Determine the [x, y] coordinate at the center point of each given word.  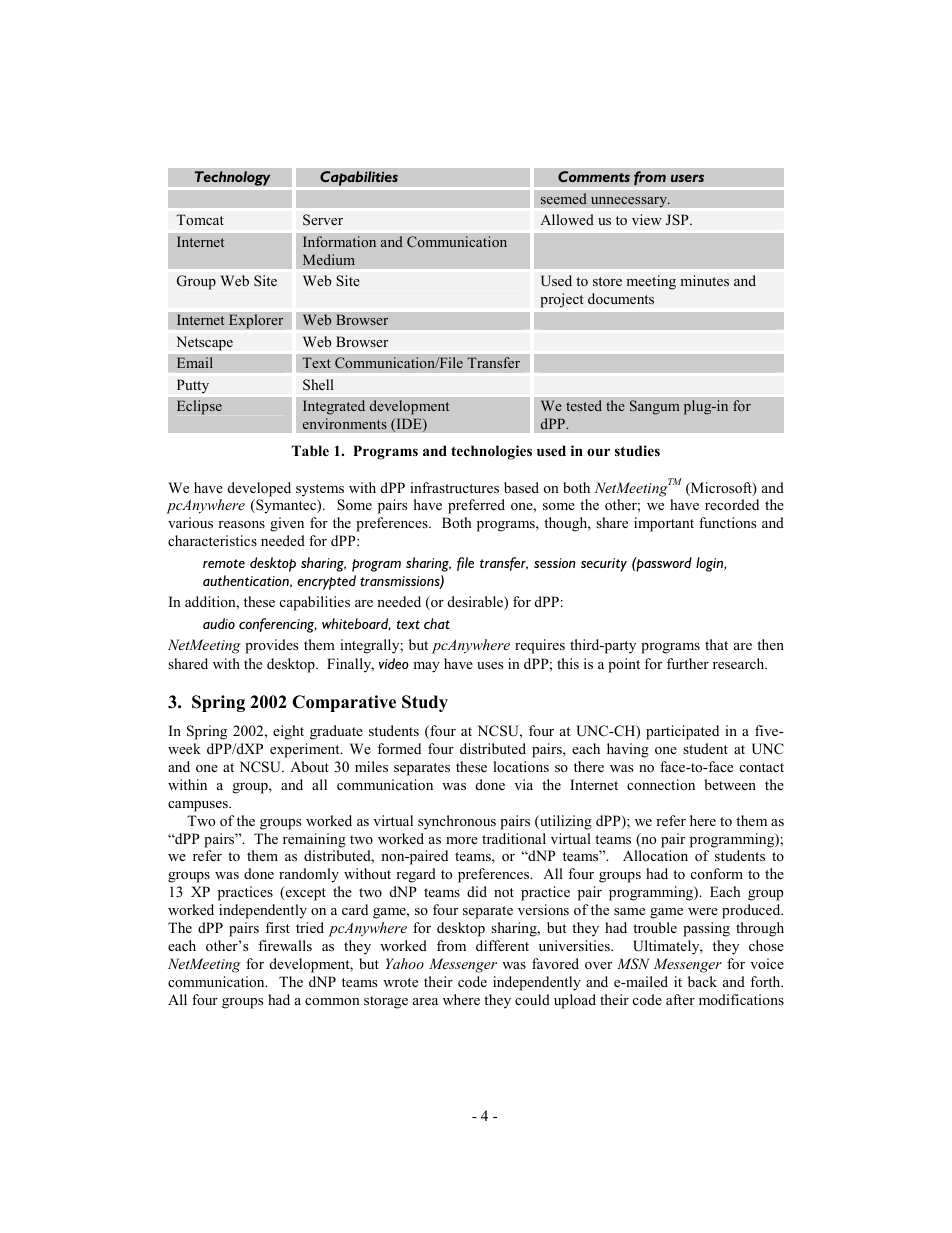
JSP [678, 220]
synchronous [457, 822]
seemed [564, 199]
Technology [232, 180]
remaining [314, 840]
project [562, 300]
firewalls [285, 945]
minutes [704, 280]
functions [727, 522]
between [730, 784]
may [426, 667]
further [688, 663]
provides [271, 646]
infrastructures [454, 487]
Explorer [256, 321]
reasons [241, 524]
